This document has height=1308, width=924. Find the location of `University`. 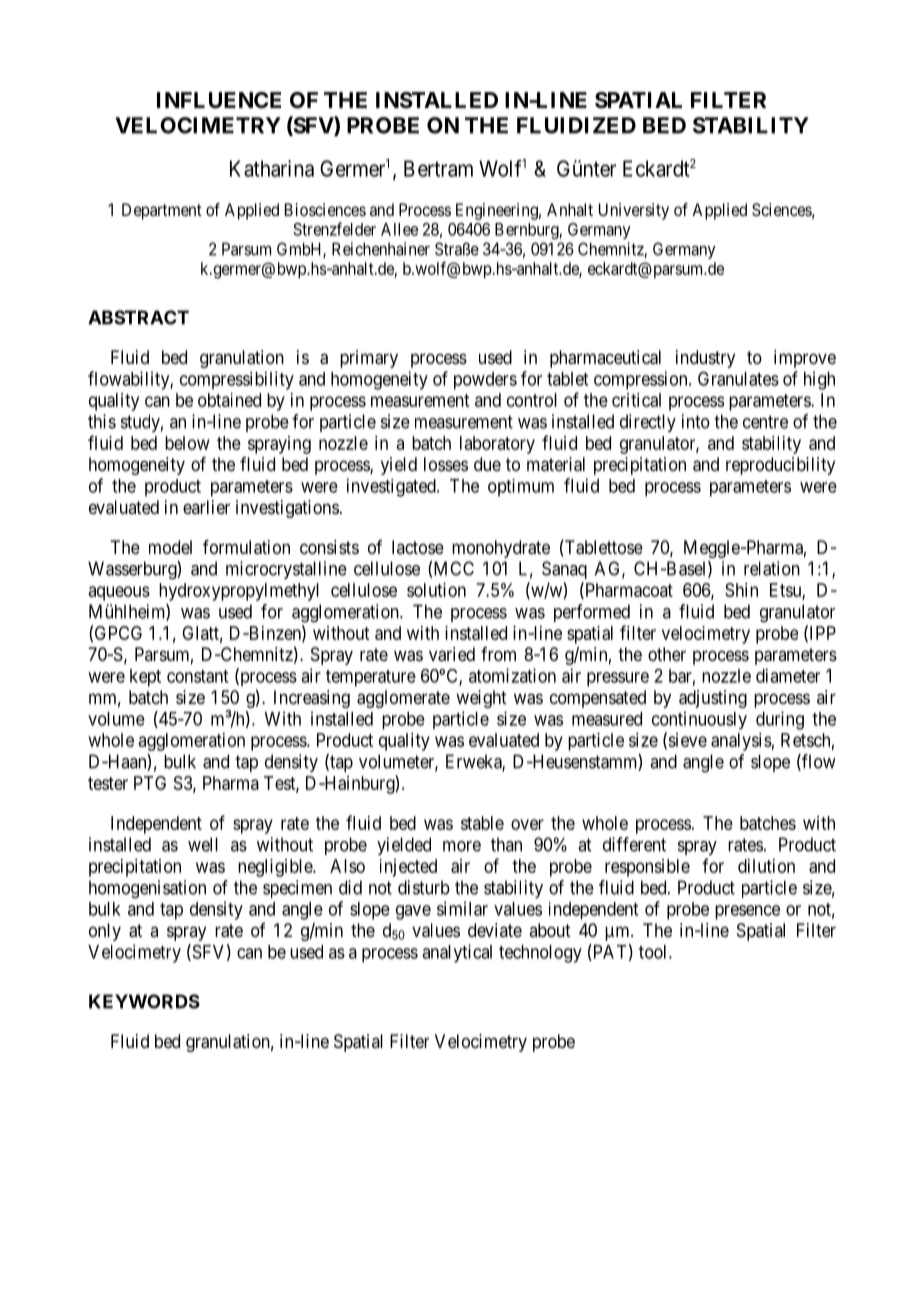

University is located at coordinates (634, 211).
